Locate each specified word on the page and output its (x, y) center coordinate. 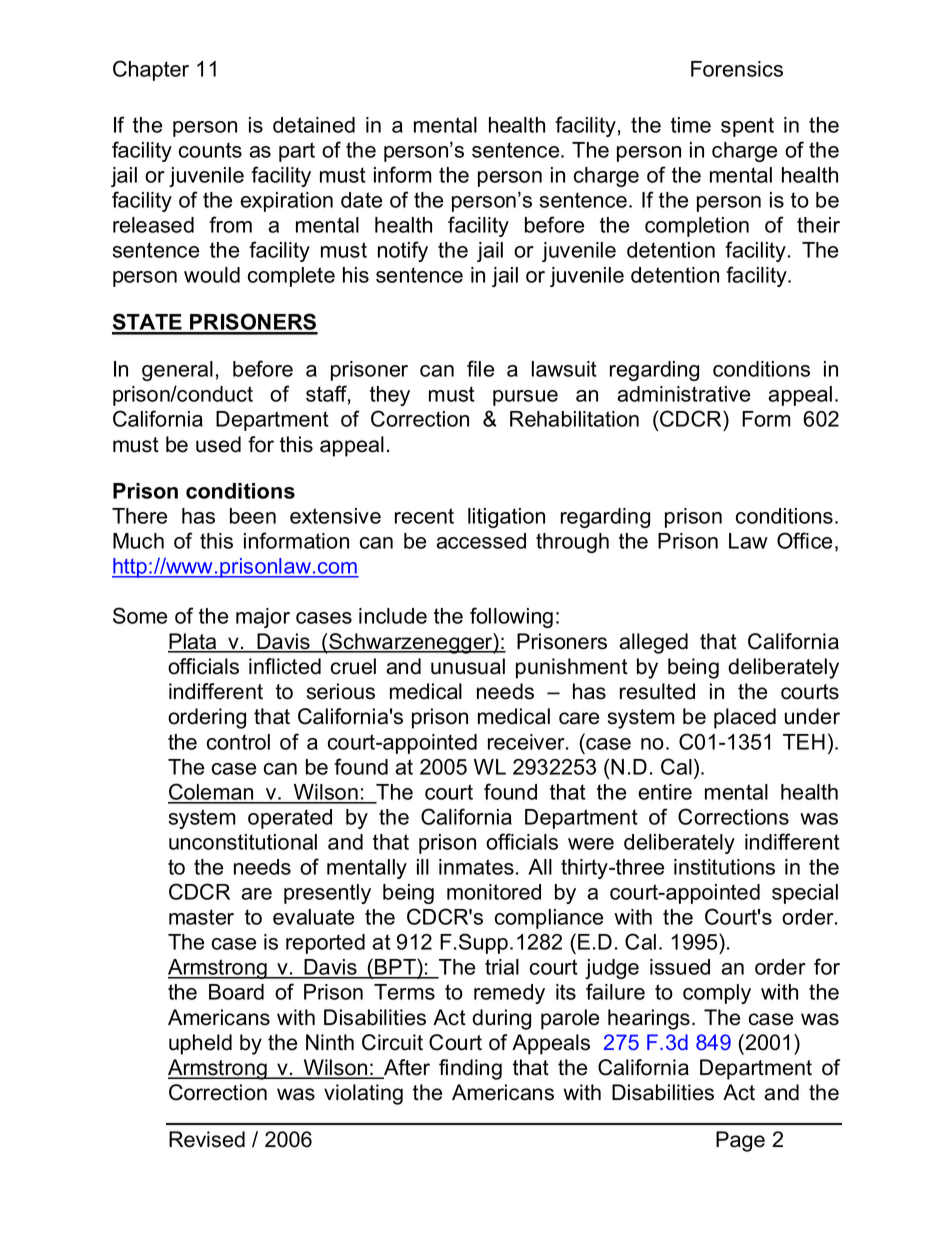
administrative (683, 394)
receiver (527, 742)
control (238, 742)
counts (210, 150)
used (218, 444)
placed (745, 718)
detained (314, 125)
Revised (207, 1139)
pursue (525, 398)
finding (470, 1069)
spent (747, 127)
